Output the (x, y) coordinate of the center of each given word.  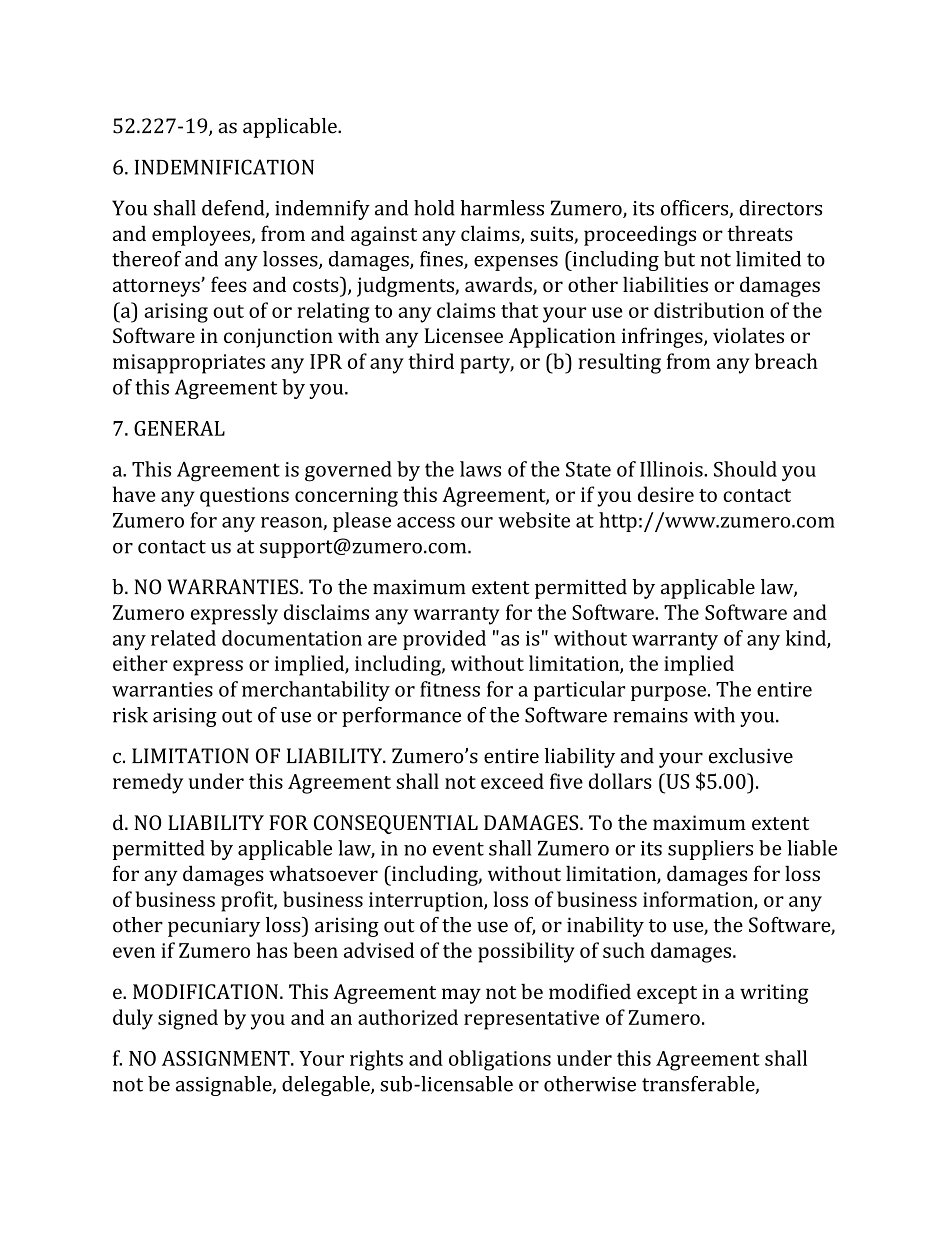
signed (188, 1019)
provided (444, 640)
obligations (500, 1060)
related (183, 638)
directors (780, 208)
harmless (502, 208)
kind (807, 639)
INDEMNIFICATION (224, 167)
